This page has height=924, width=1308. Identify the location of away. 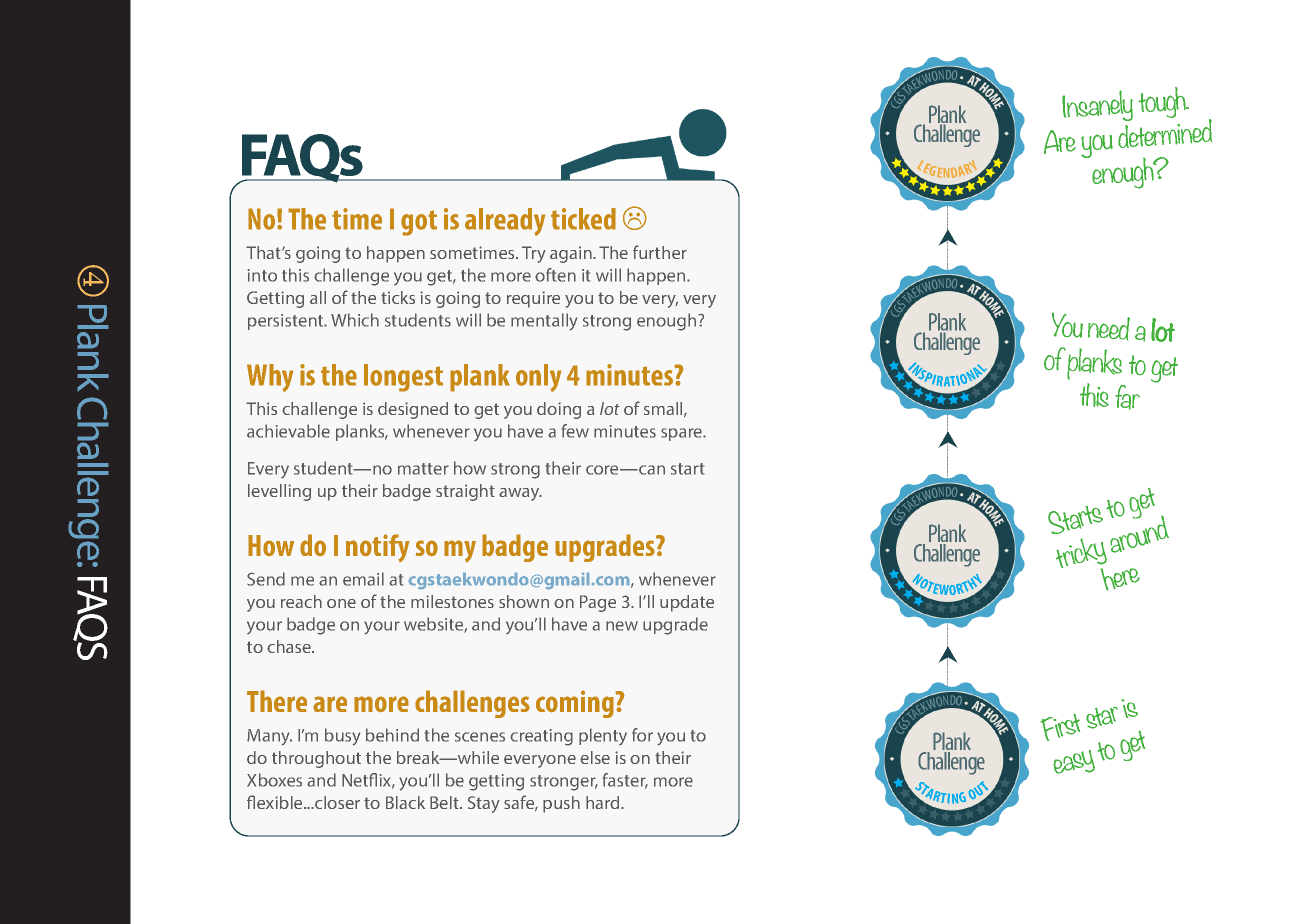
(520, 494).
